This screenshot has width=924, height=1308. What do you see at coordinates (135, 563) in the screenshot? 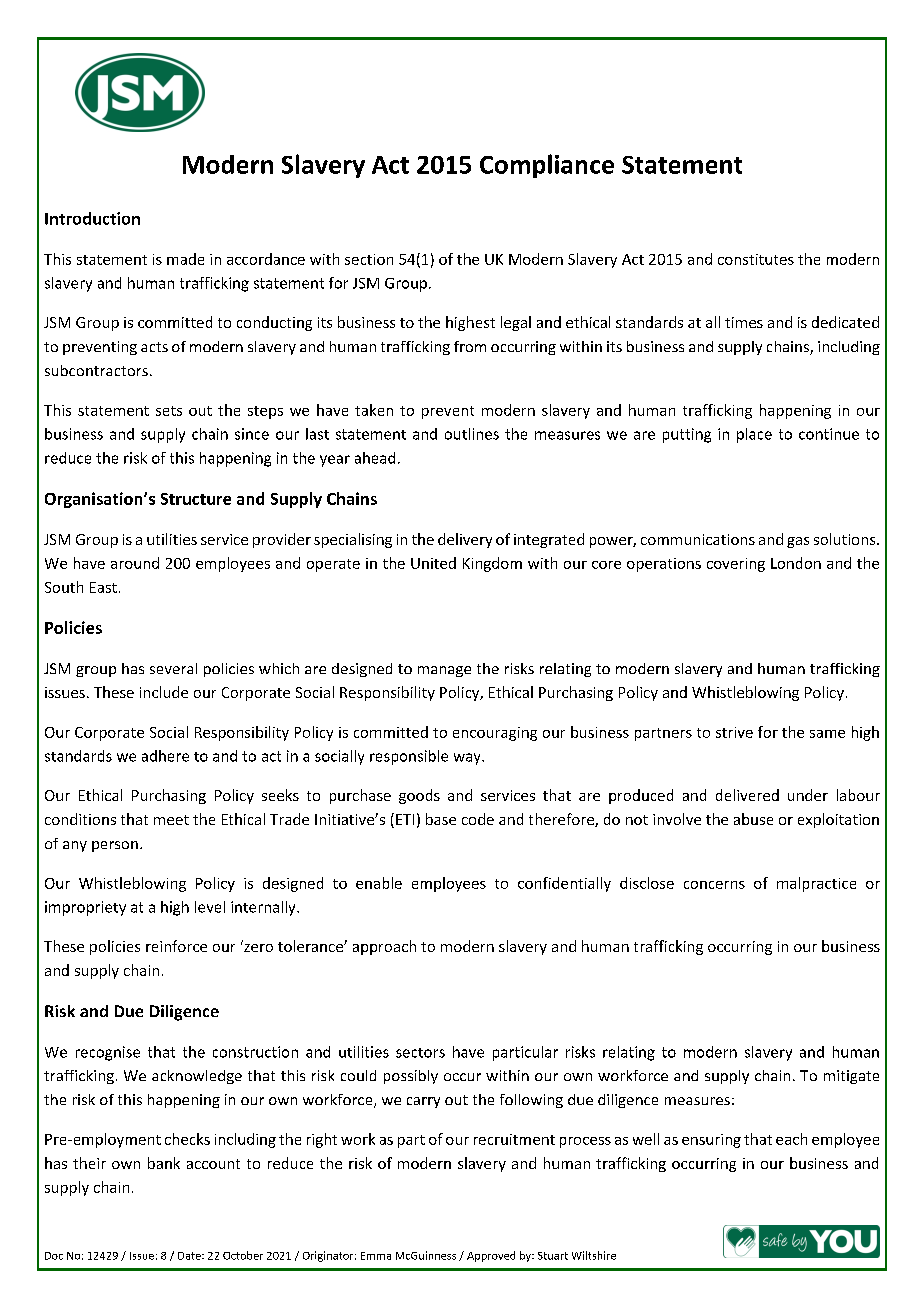
I see `around` at bounding box center [135, 563].
